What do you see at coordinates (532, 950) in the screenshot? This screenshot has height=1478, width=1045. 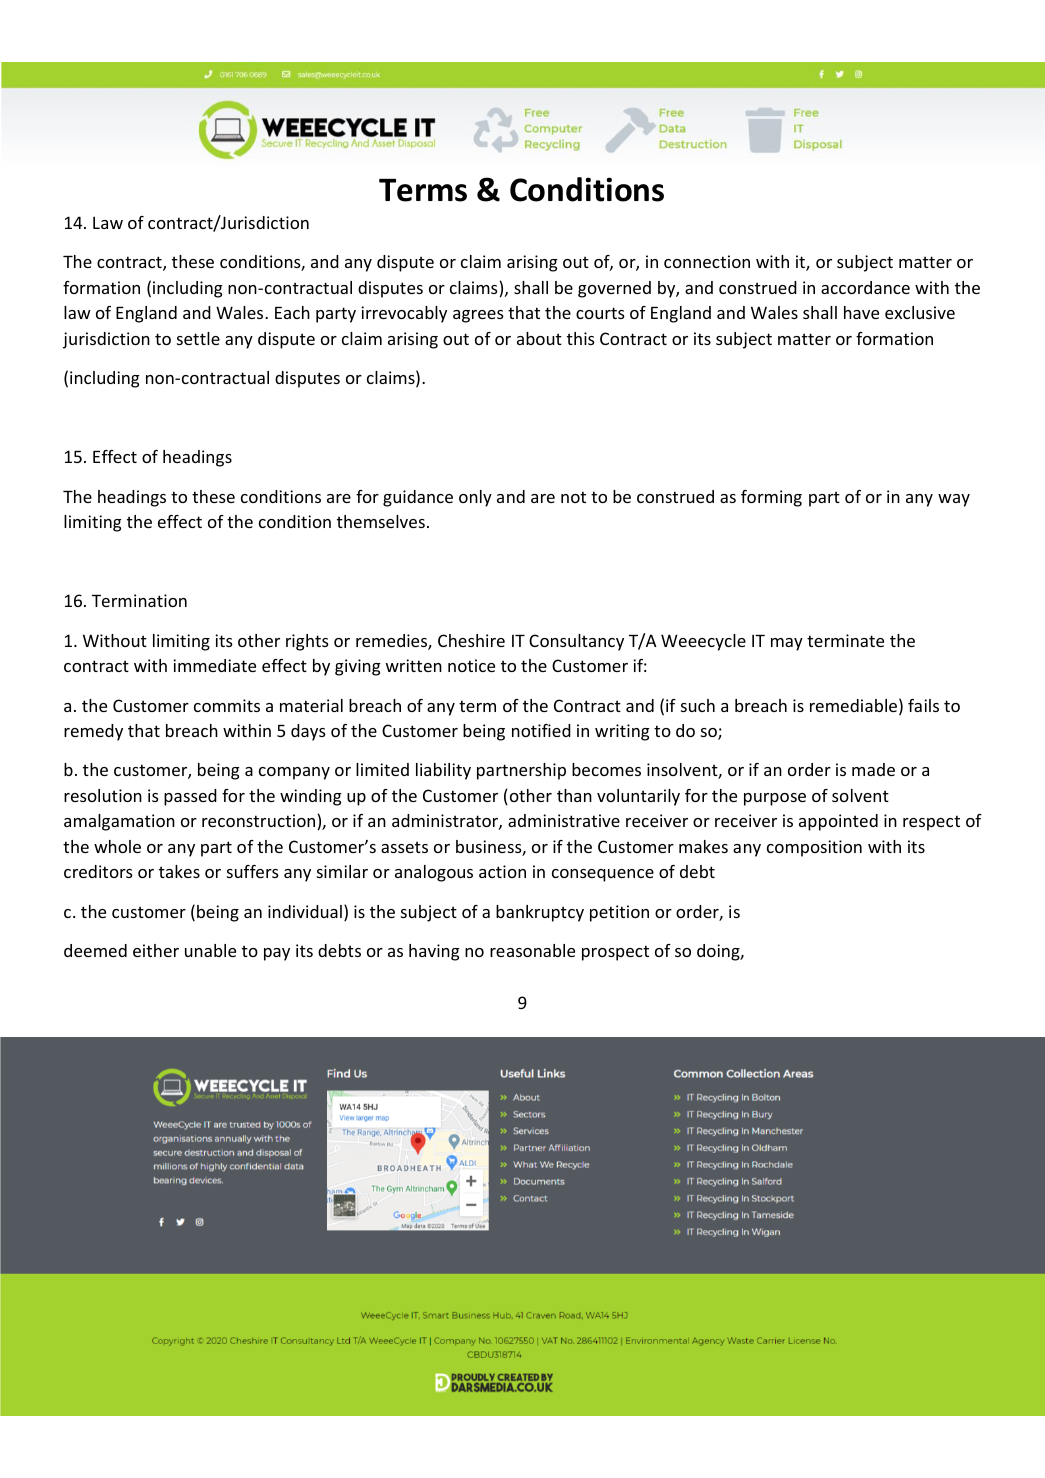 I see `reasonable` at bounding box center [532, 950].
